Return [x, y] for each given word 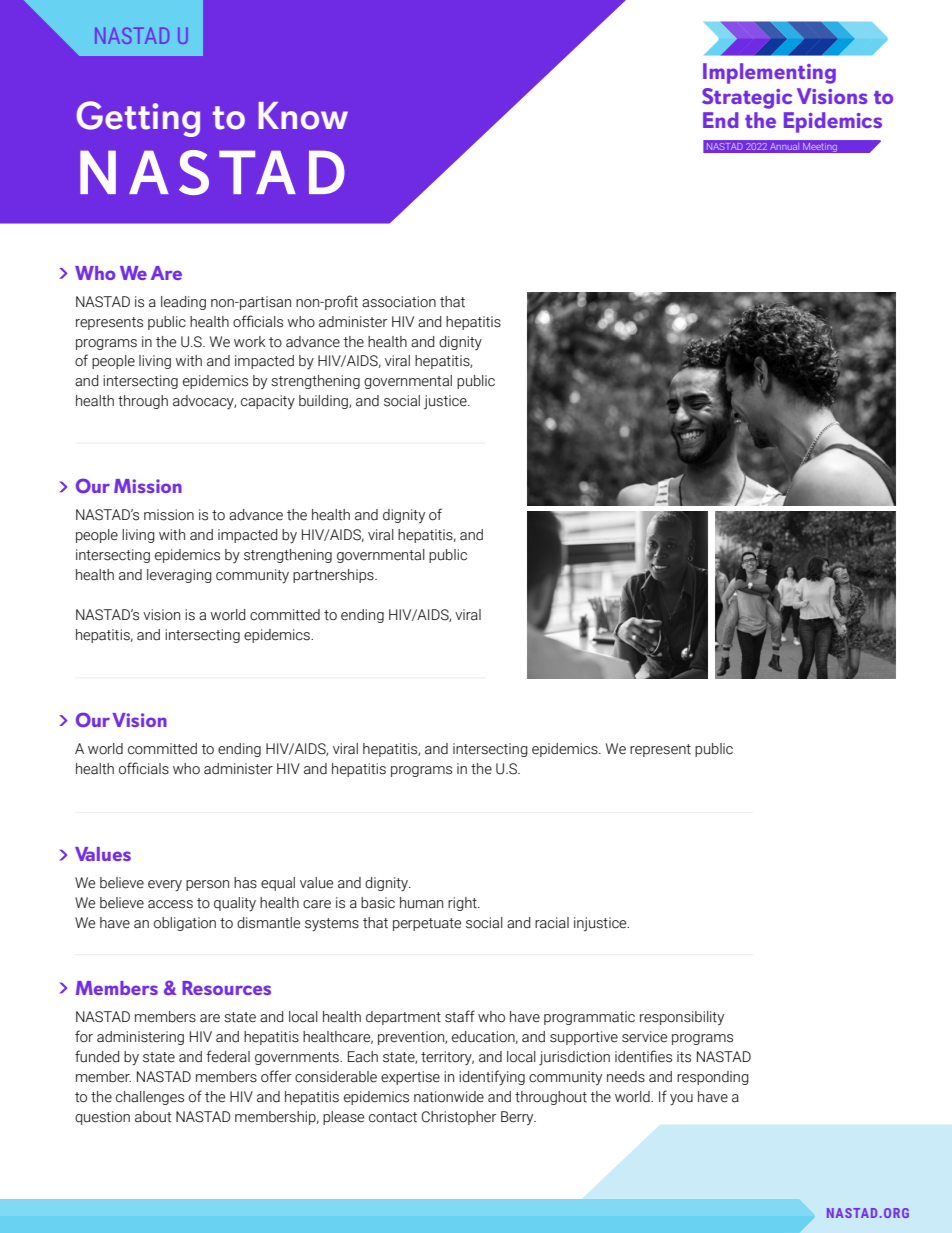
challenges [150, 1098]
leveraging [179, 576]
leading [183, 303]
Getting [138, 119]
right [463, 904]
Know [303, 116]
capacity [268, 402]
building [324, 402]
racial [552, 923]
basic [378, 903]
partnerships [334, 576]
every [165, 886]
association [399, 302]
